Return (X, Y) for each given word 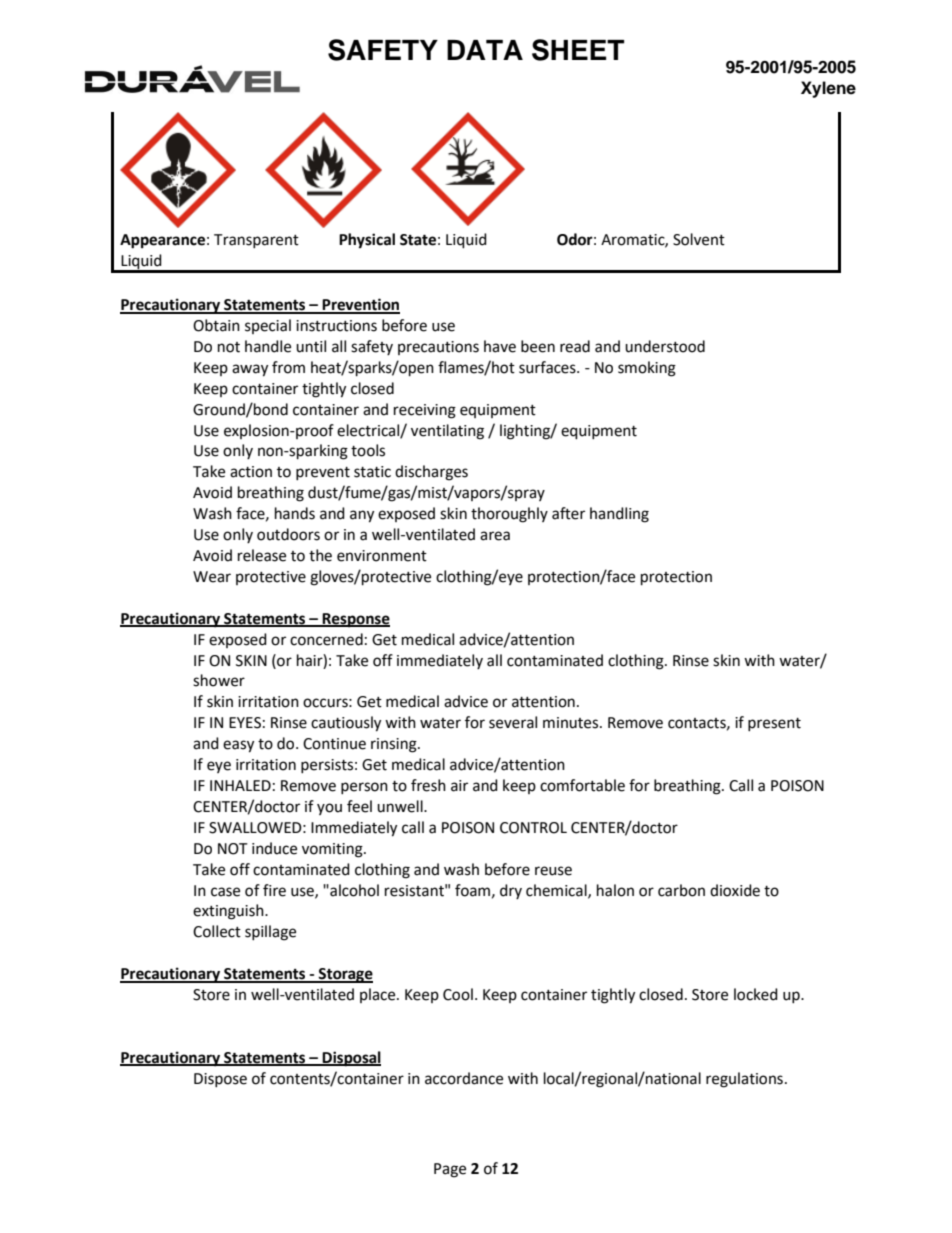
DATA (485, 50)
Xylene (828, 89)
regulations (744, 1080)
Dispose (220, 1080)
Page (450, 1170)
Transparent (256, 241)
